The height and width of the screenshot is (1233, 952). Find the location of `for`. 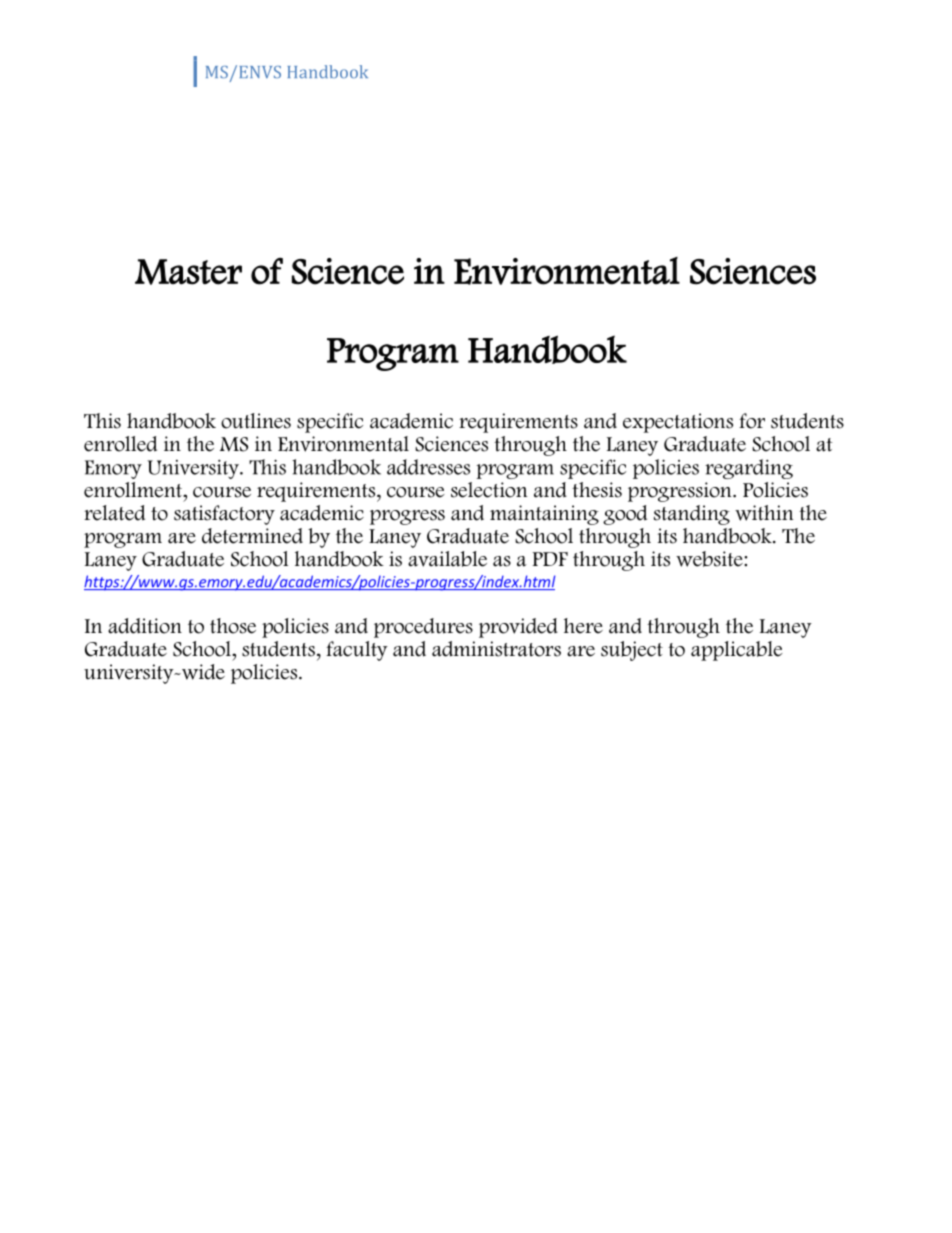

for is located at coordinates (752, 421).
